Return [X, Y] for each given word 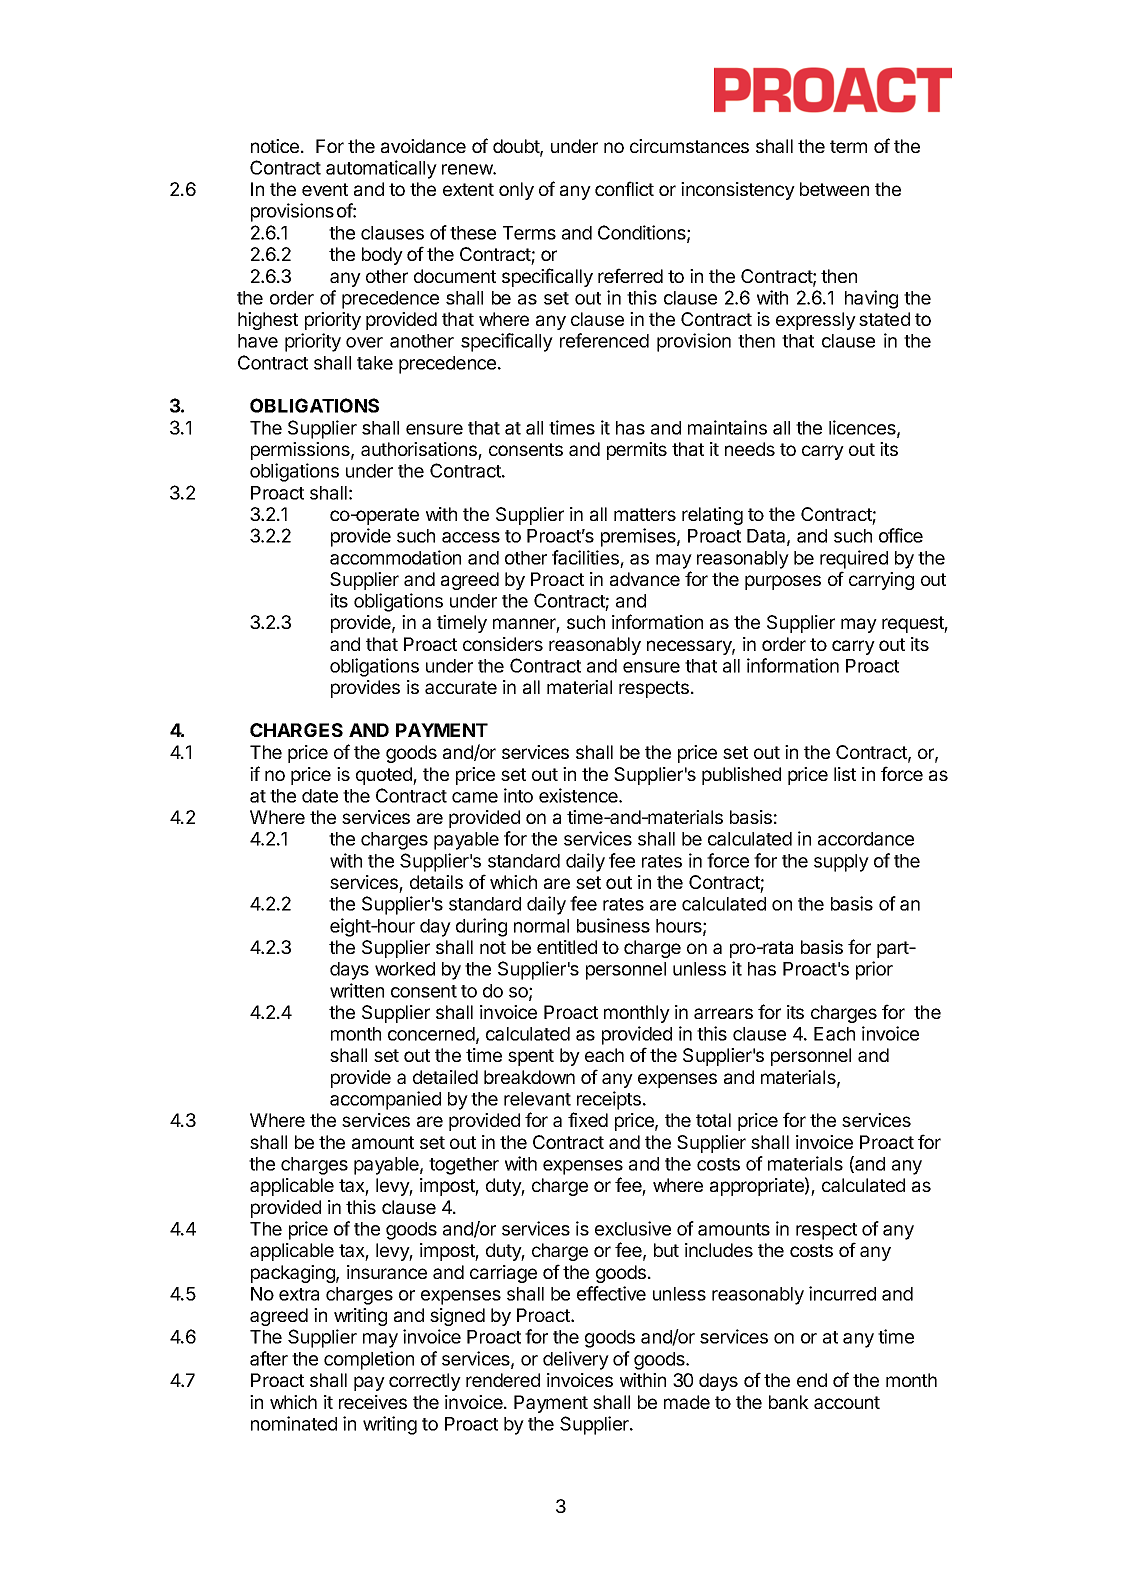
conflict [624, 188]
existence [579, 795]
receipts [609, 1100]
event [325, 189]
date [320, 796]
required [854, 559]
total [713, 1120]
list [845, 774]
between [834, 189]
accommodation [395, 557]
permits [637, 451]
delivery [576, 1360]
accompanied [385, 1100]
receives [373, 1402]
